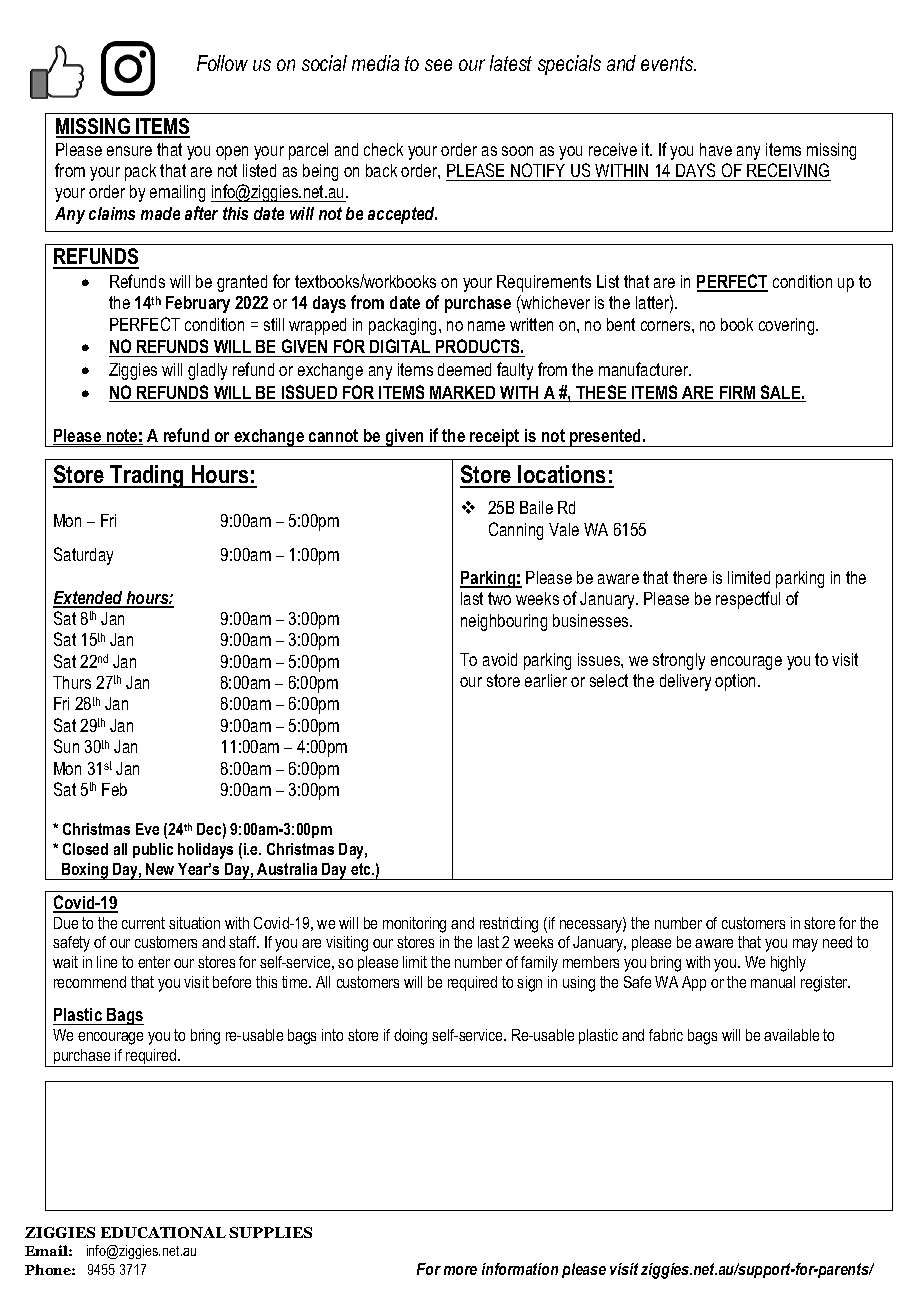 The height and width of the screenshot is (1308, 924). What do you see at coordinates (72, 682) in the screenshot?
I see `Thurs` at bounding box center [72, 682].
